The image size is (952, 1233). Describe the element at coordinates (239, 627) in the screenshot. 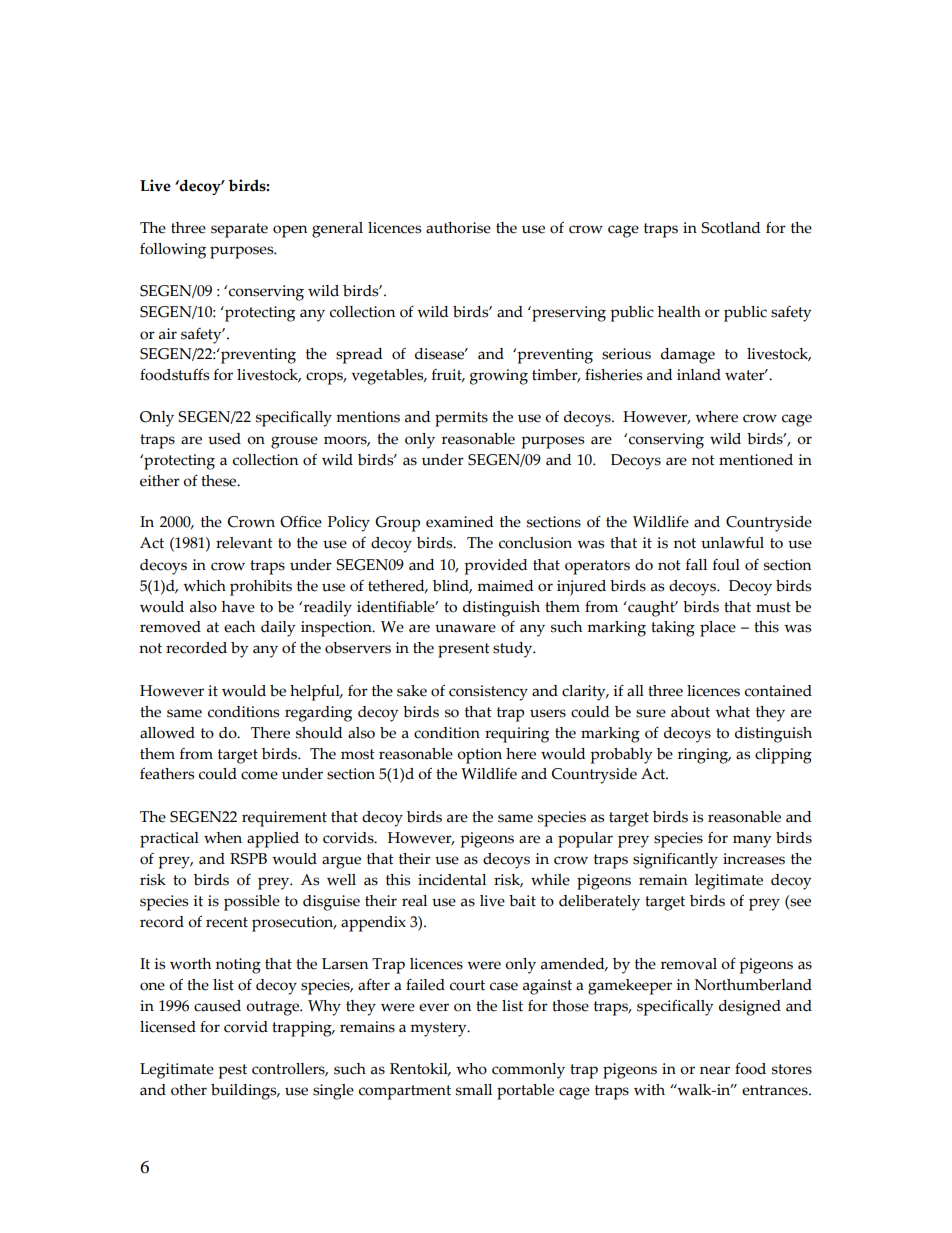

I see `each` at that location.
